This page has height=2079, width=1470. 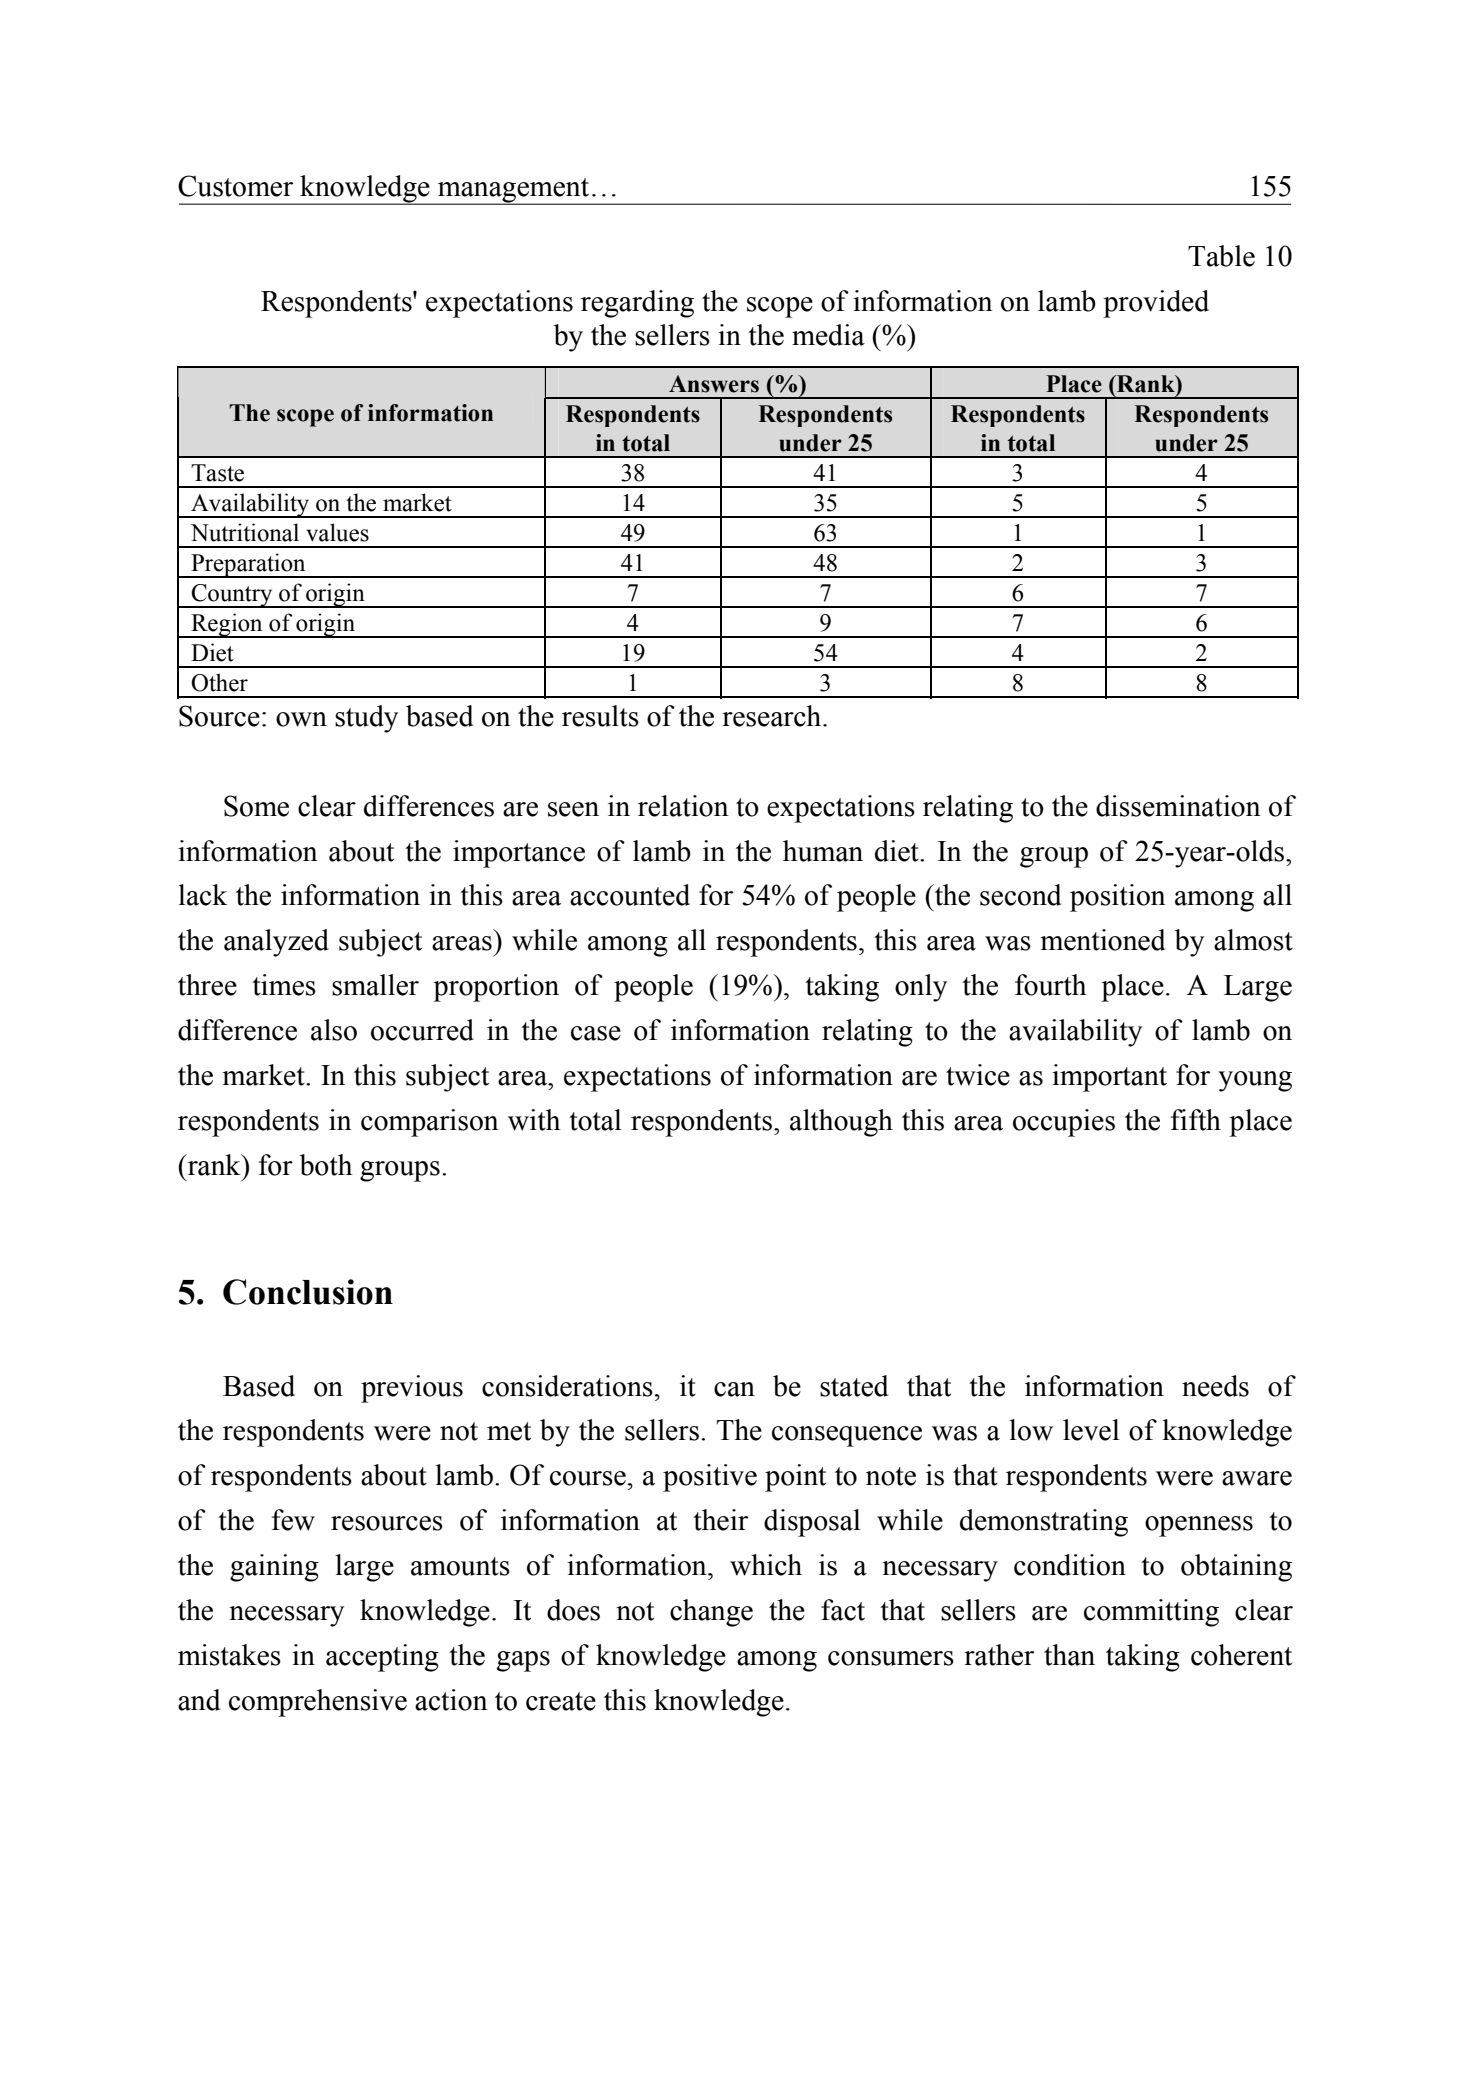 I want to click on both, so click(x=325, y=1165).
